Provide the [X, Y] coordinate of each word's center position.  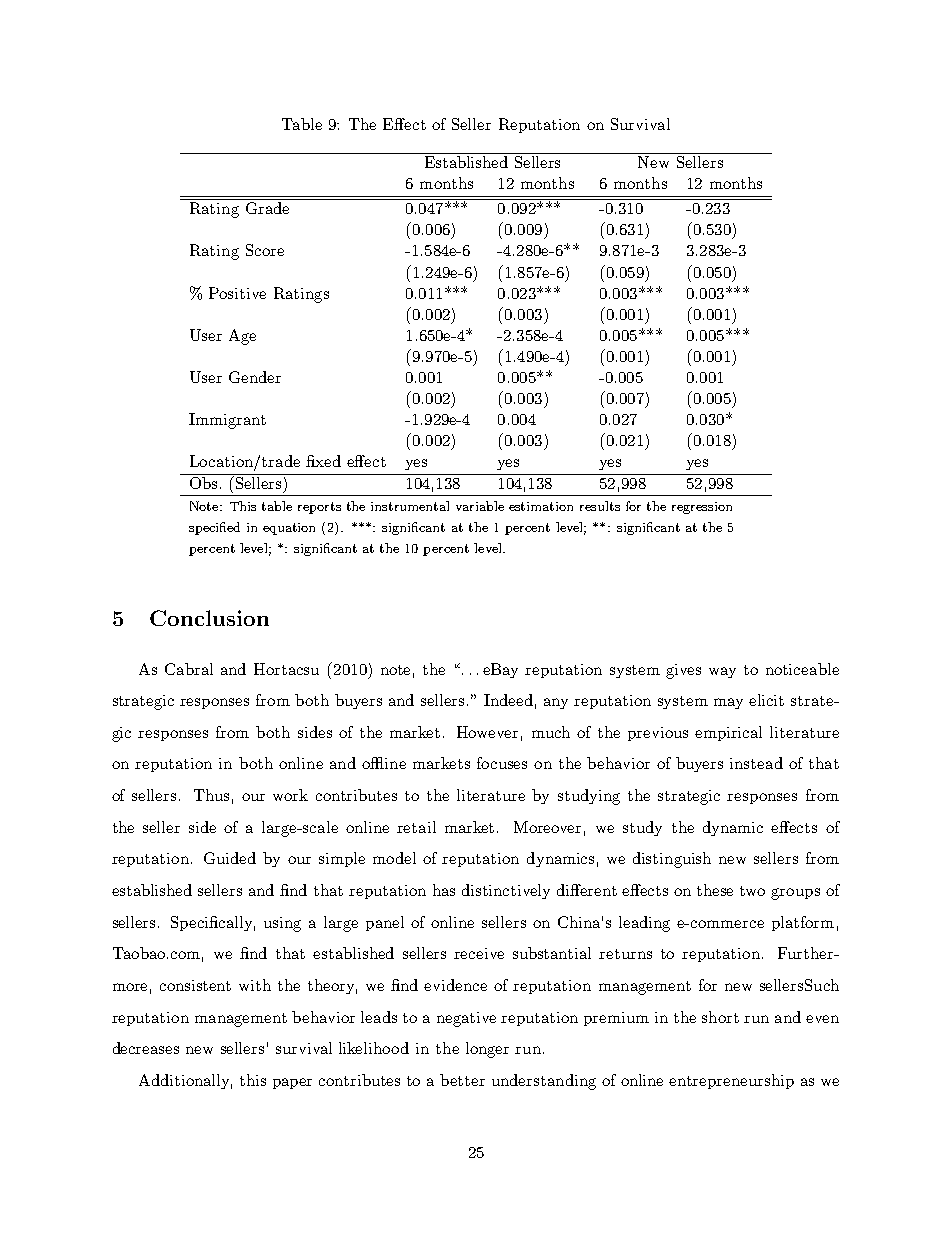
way [722, 672]
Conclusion [209, 618]
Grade [267, 208]
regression [702, 508]
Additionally [185, 1081]
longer [487, 1050]
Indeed [508, 700]
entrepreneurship [731, 1081]
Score [265, 250]
